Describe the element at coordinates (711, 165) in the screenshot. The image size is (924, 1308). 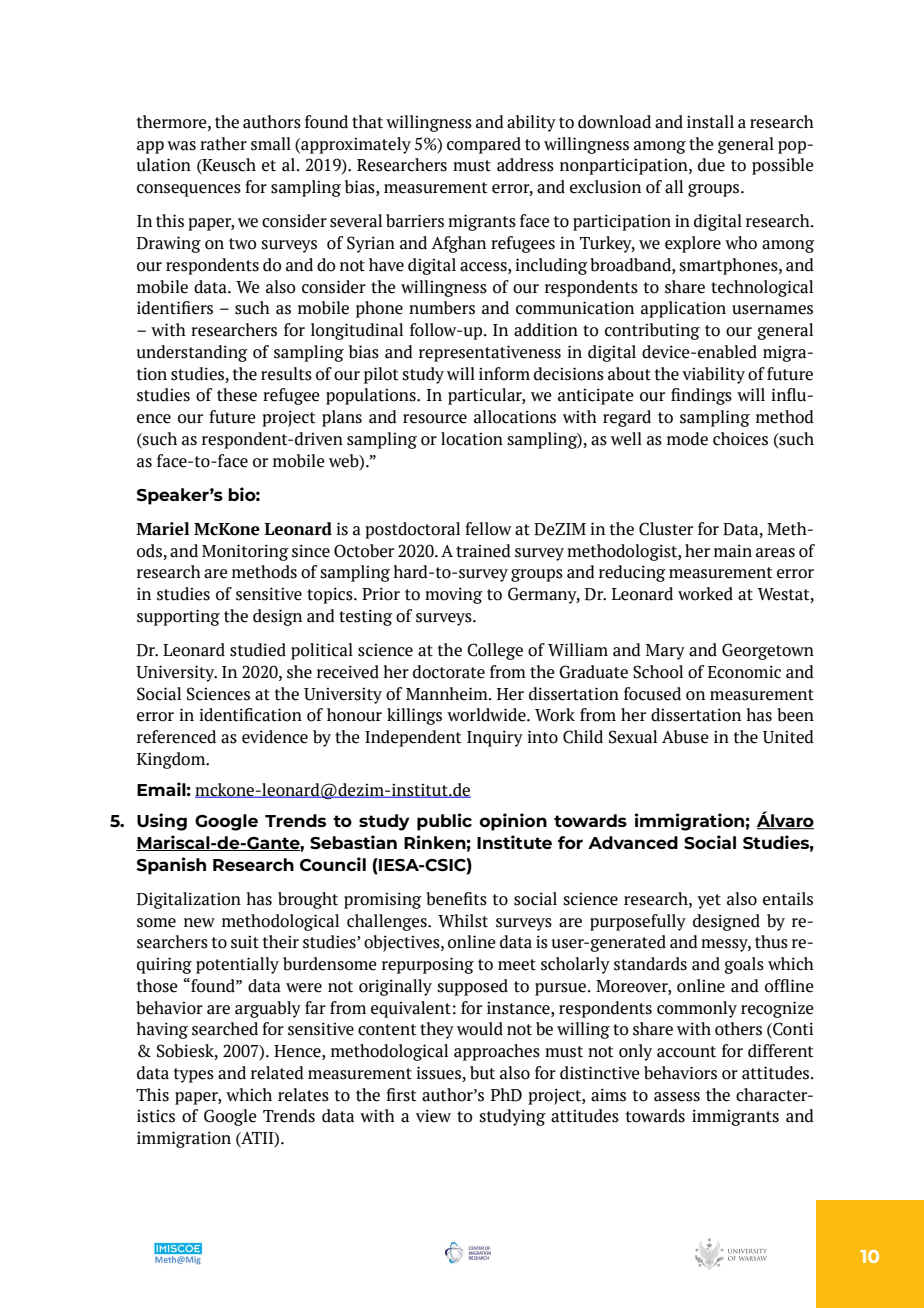
I see `due` at that location.
